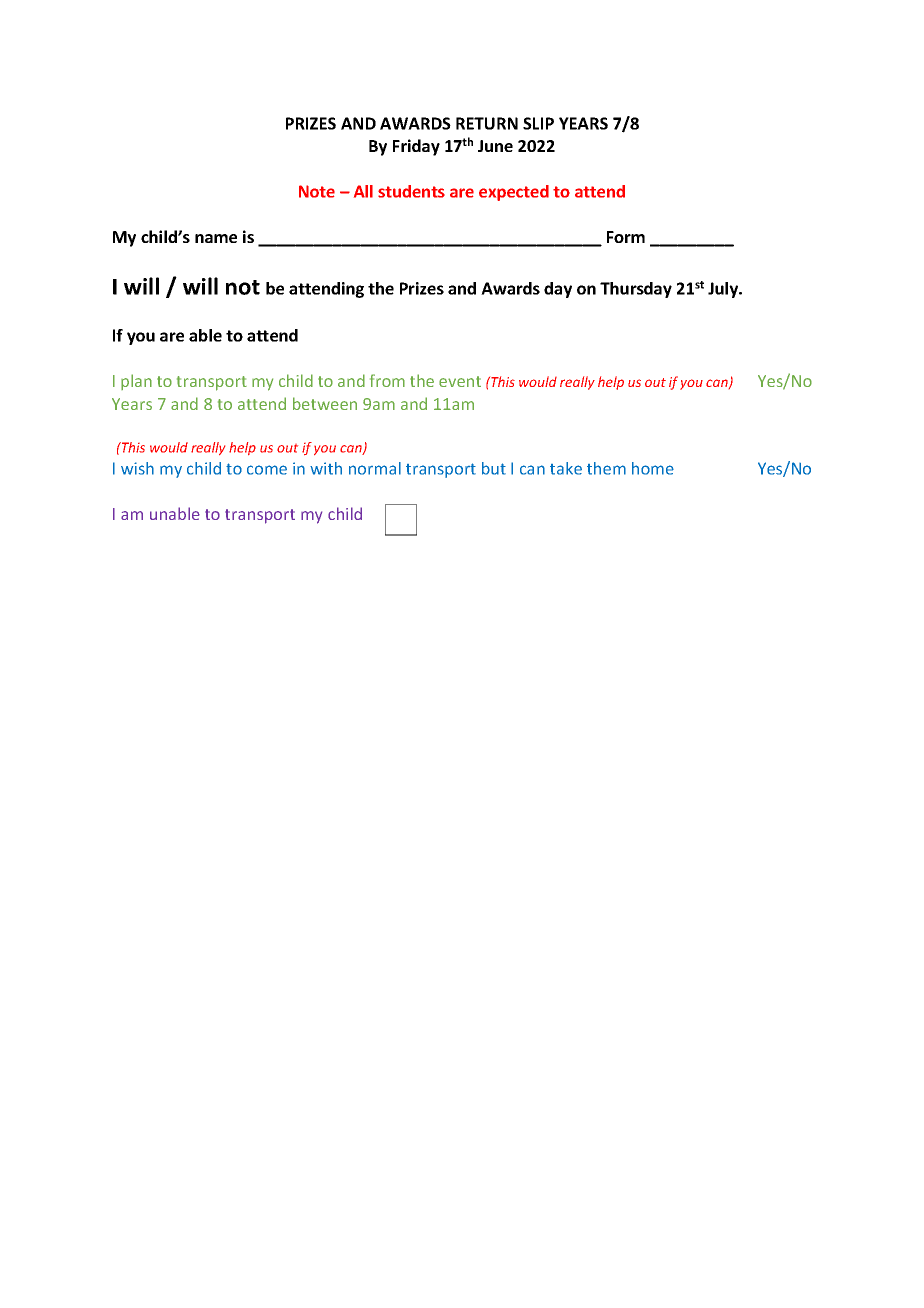 This screenshot has height=1308, width=924. I want to click on students, so click(411, 191).
